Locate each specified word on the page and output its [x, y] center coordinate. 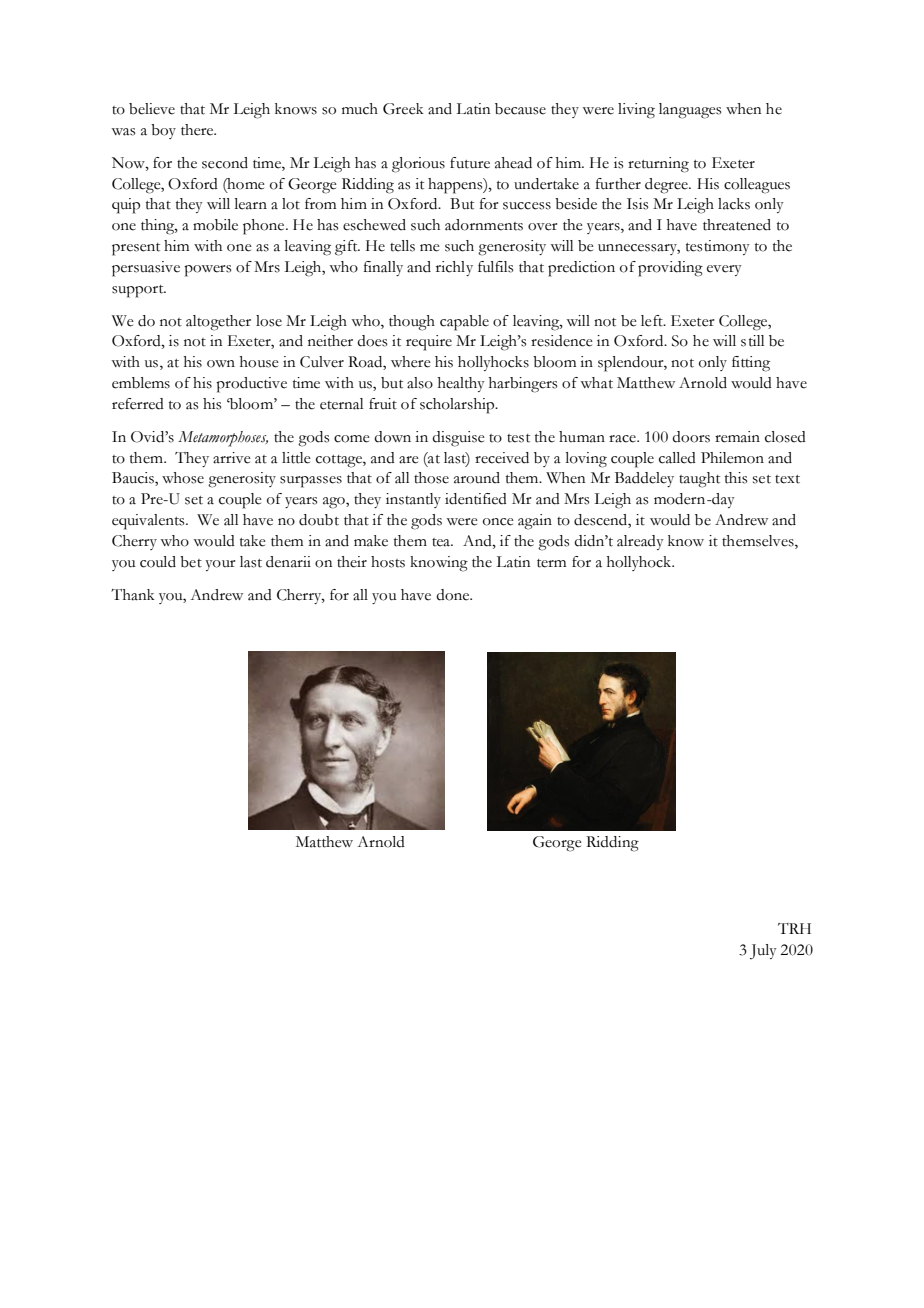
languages [690, 111]
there [198, 130]
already [640, 542]
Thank [133, 595]
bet [191, 562]
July [763, 951]
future [470, 163]
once [498, 522]
